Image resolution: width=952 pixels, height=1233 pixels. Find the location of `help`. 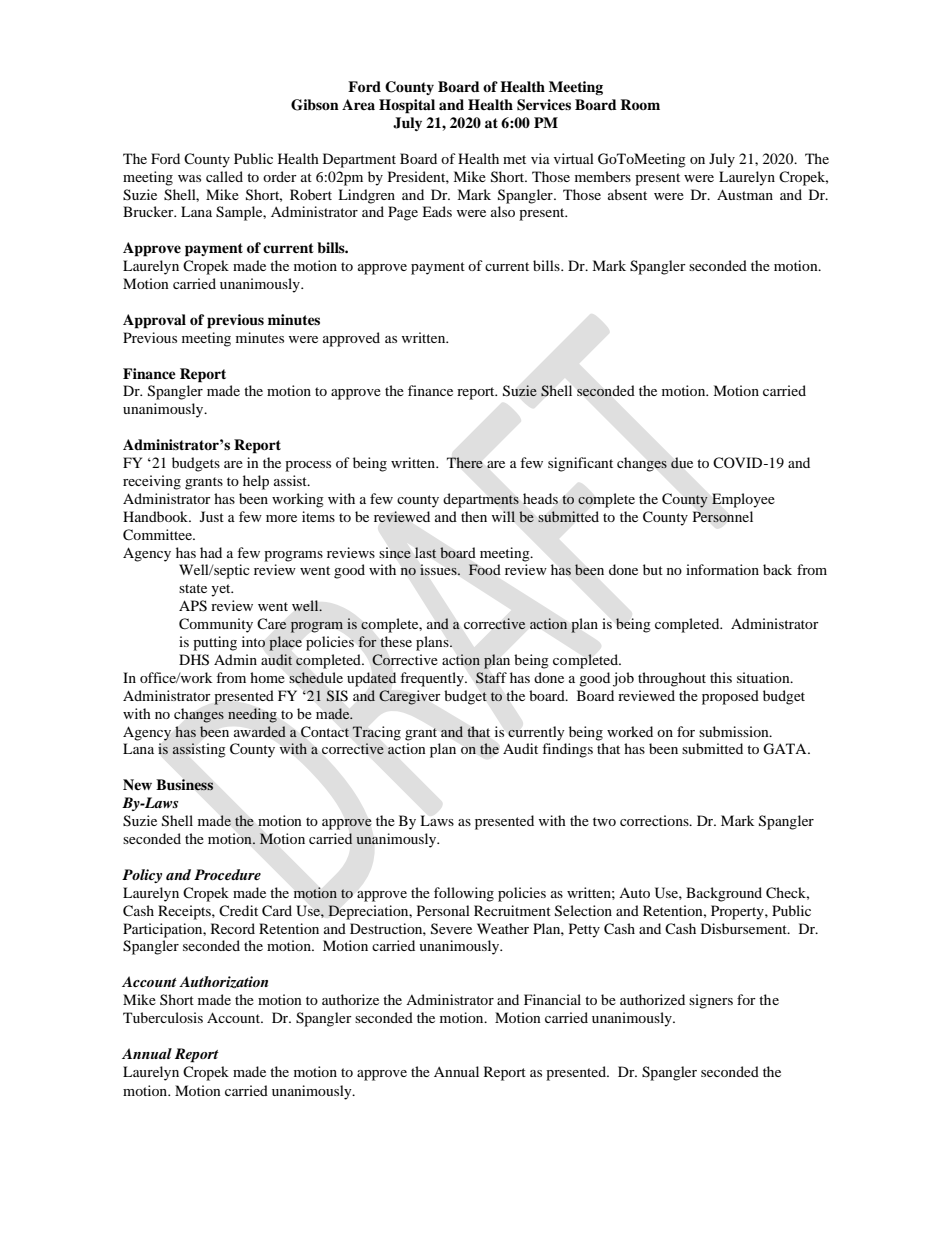

help is located at coordinates (256, 482).
